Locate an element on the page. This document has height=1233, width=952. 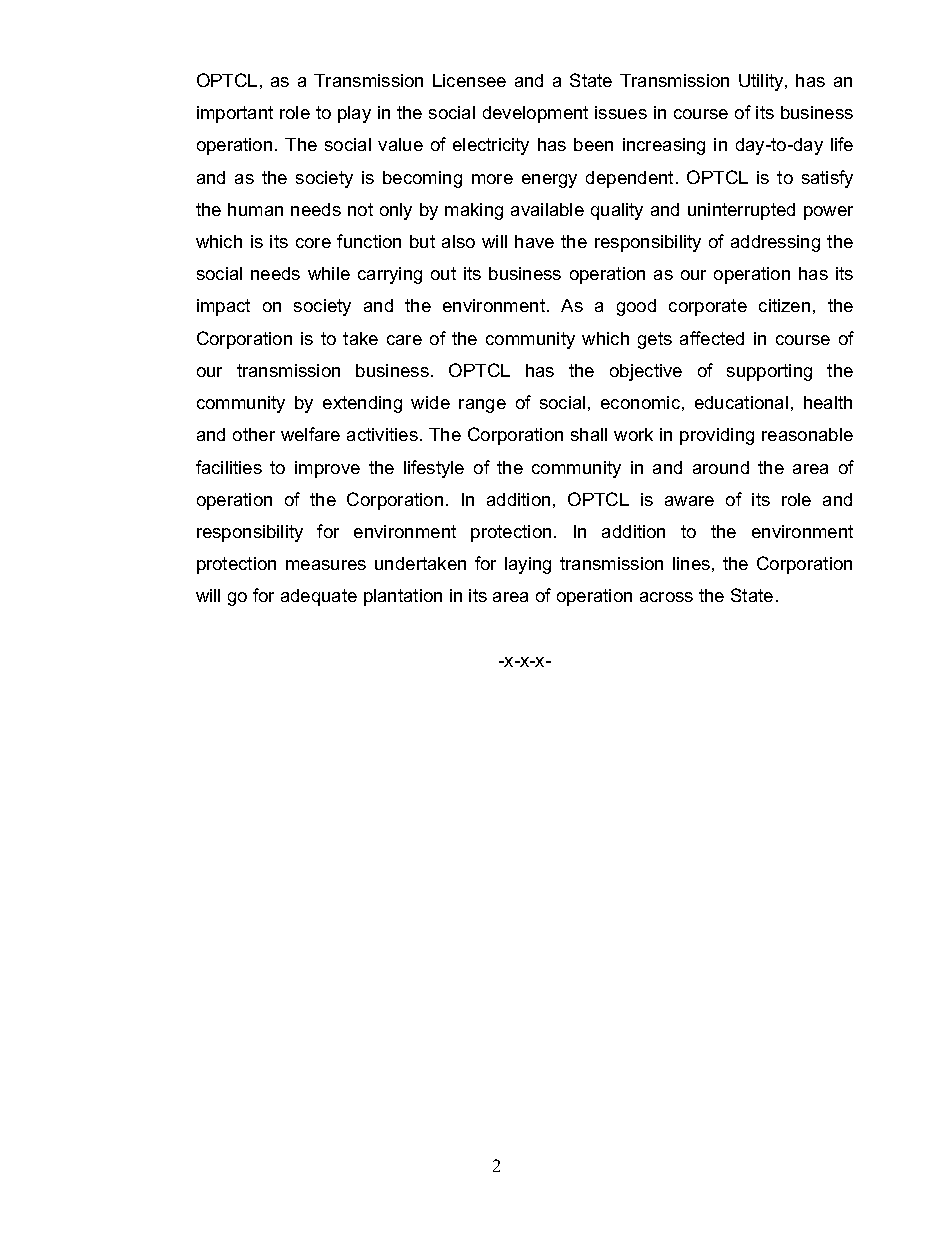
have is located at coordinates (534, 241).
